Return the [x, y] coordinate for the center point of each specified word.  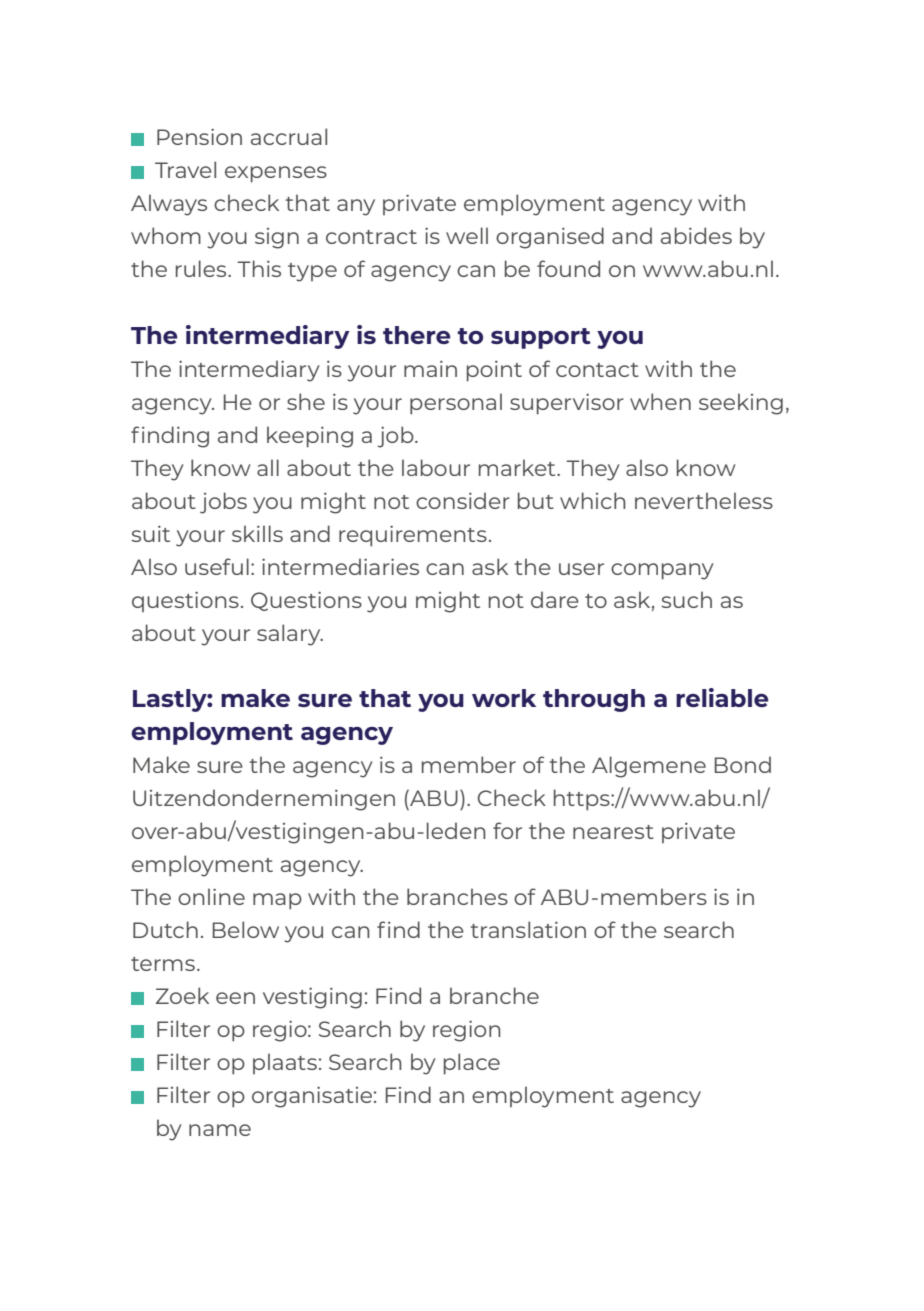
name [220, 1130]
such [686, 599]
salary [290, 635]
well [467, 235]
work [504, 698]
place [472, 1064]
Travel [185, 169]
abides [696, 235]
